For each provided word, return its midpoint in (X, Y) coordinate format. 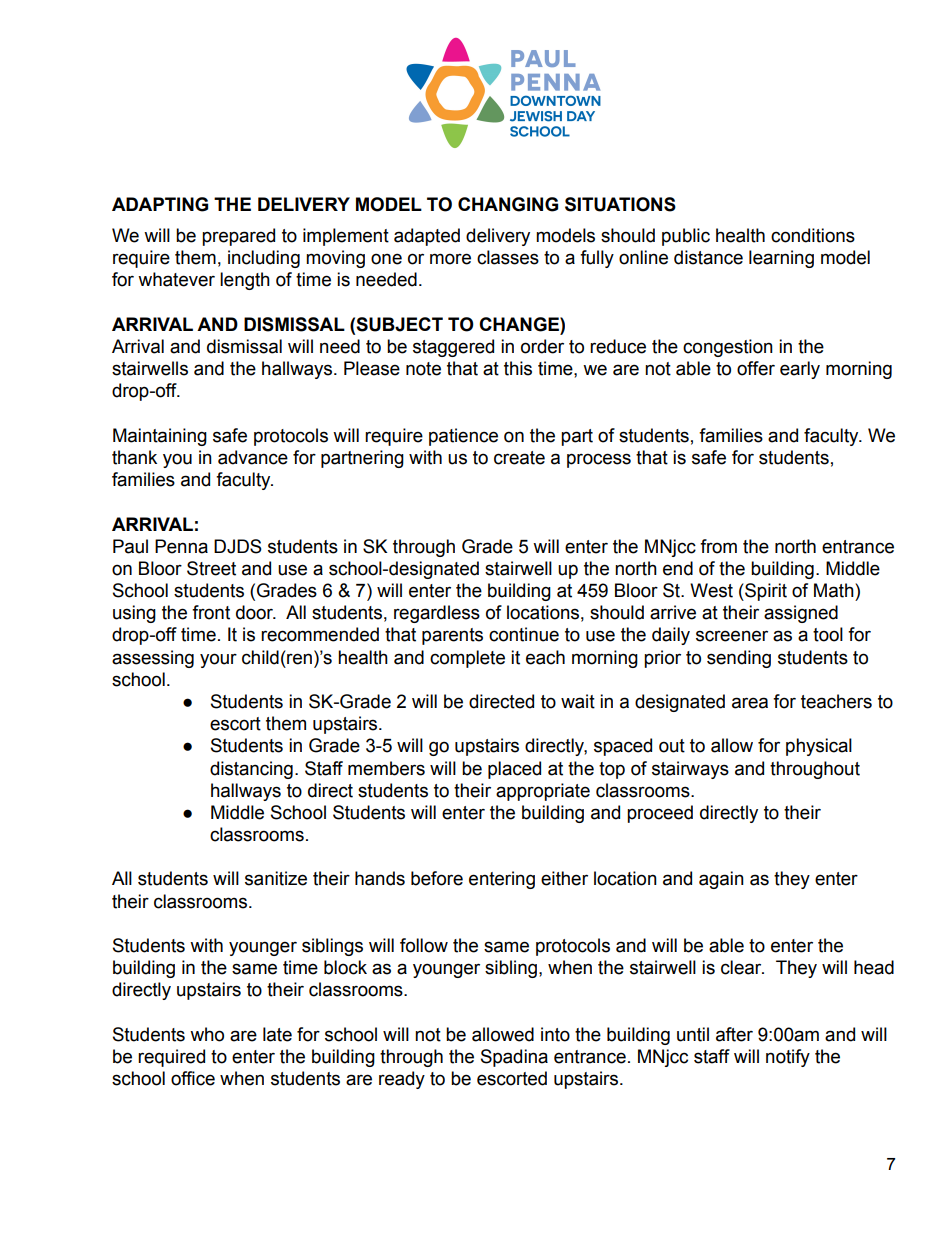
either (564, 878)
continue (524, 634)
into (555, 1034)
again (721, 880)
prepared (238, 237)
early (800, 370)
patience (463, 437)
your (218, 660)
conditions (813, 235)
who (207, 1034)
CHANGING (508, 204)
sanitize (276, 878)
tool (828, 634)
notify (788, 1058)
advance (253, 457)
